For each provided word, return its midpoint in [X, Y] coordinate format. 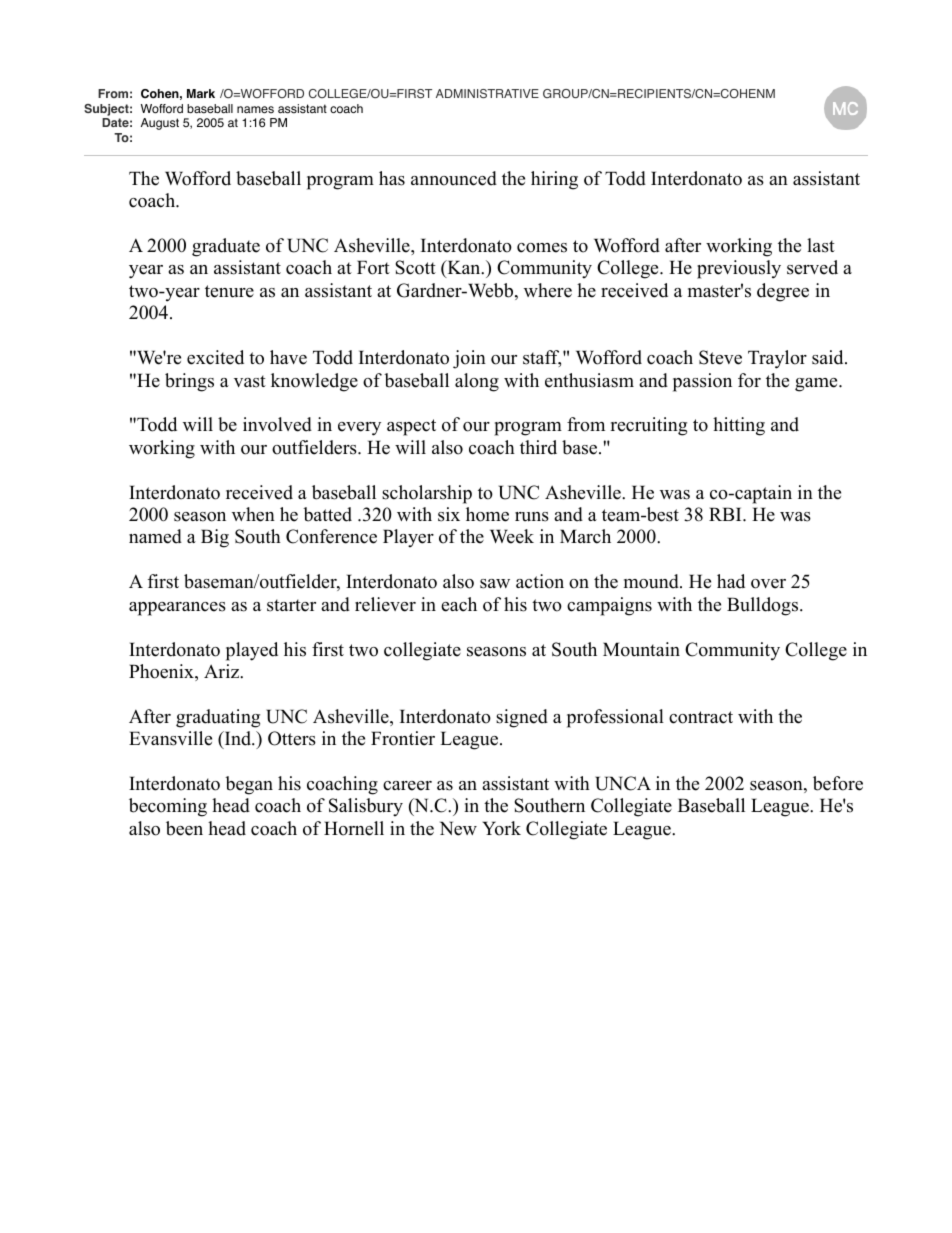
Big [215, 538]
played [252, 651]
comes [542, 248]
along [477, 382]
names [255, 110]
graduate [226, 247]
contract [701, 717]
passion [702, 382]
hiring [554, 180]
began [249, 785]
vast [250, 381]
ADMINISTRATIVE [487, 94]
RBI [726, 514]
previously [739, 269]
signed [522, 718]
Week [512, 536]
